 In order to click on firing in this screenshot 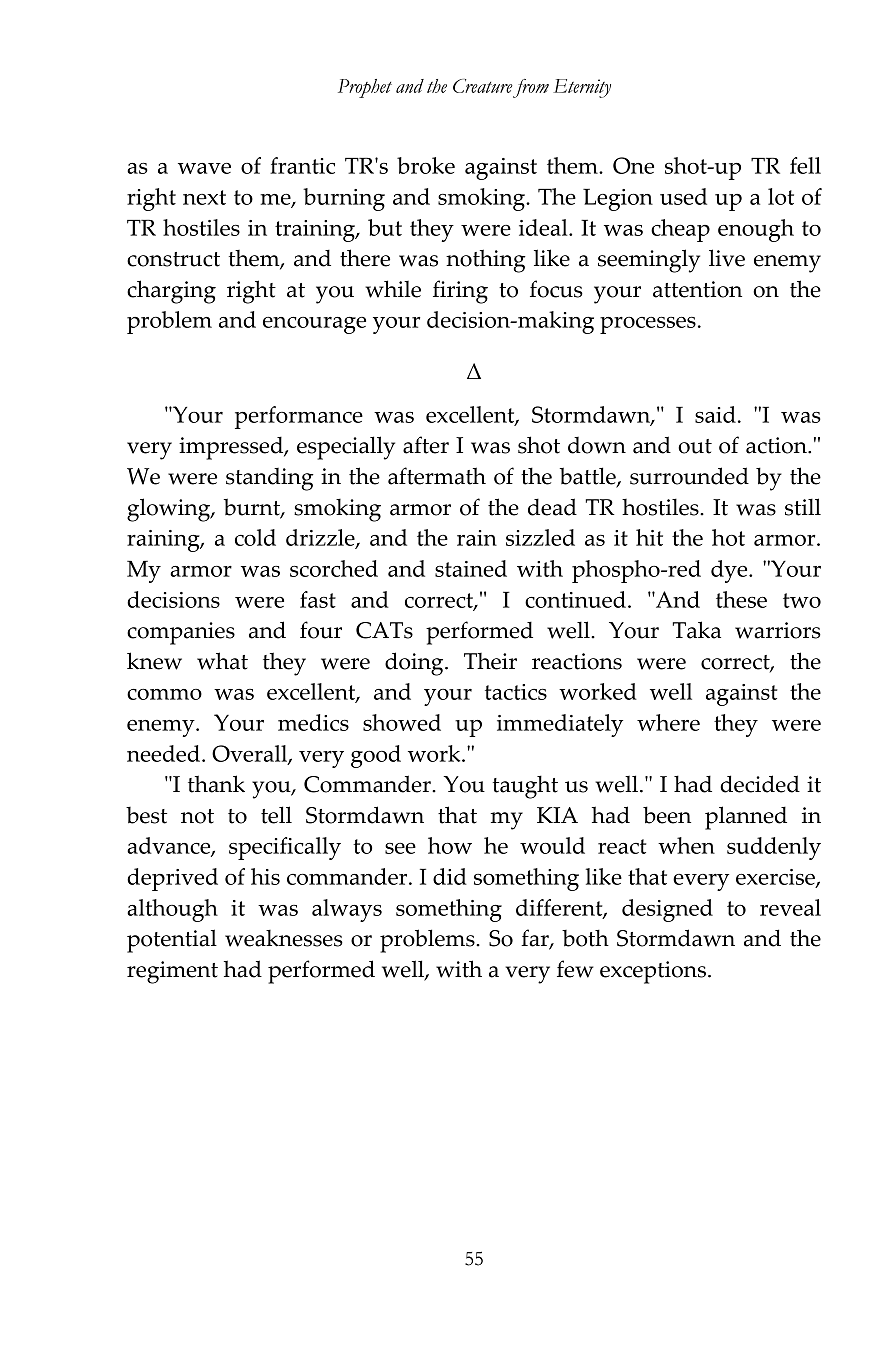, I will do `click(460, 292)`.
